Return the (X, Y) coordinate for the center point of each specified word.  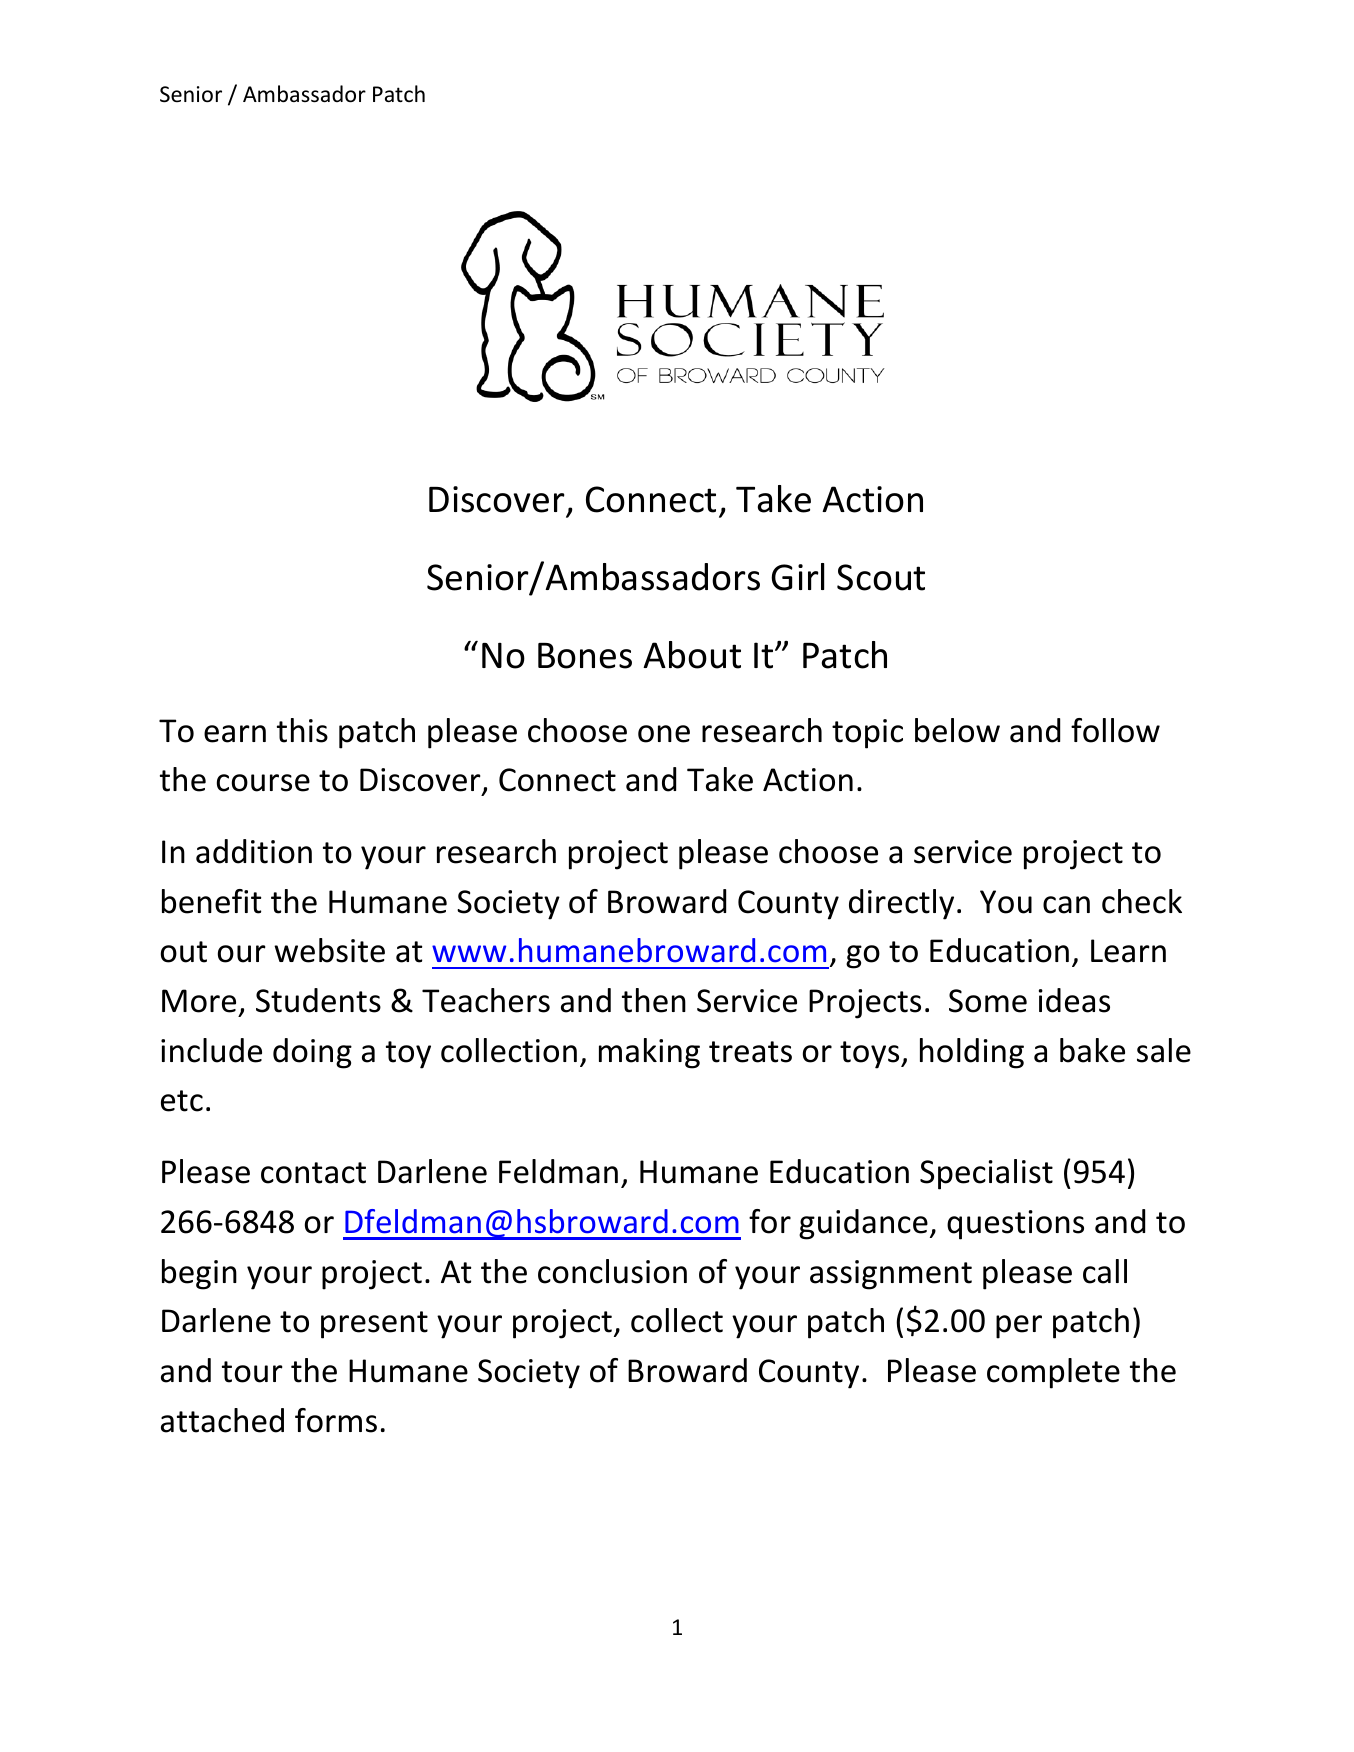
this (302, 730)
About (692, 655)
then (654, 1000)
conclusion (612, 1271)
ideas (1074, 1000)
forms (336, 1420)
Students (318, 1000)
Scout (881, 577)
